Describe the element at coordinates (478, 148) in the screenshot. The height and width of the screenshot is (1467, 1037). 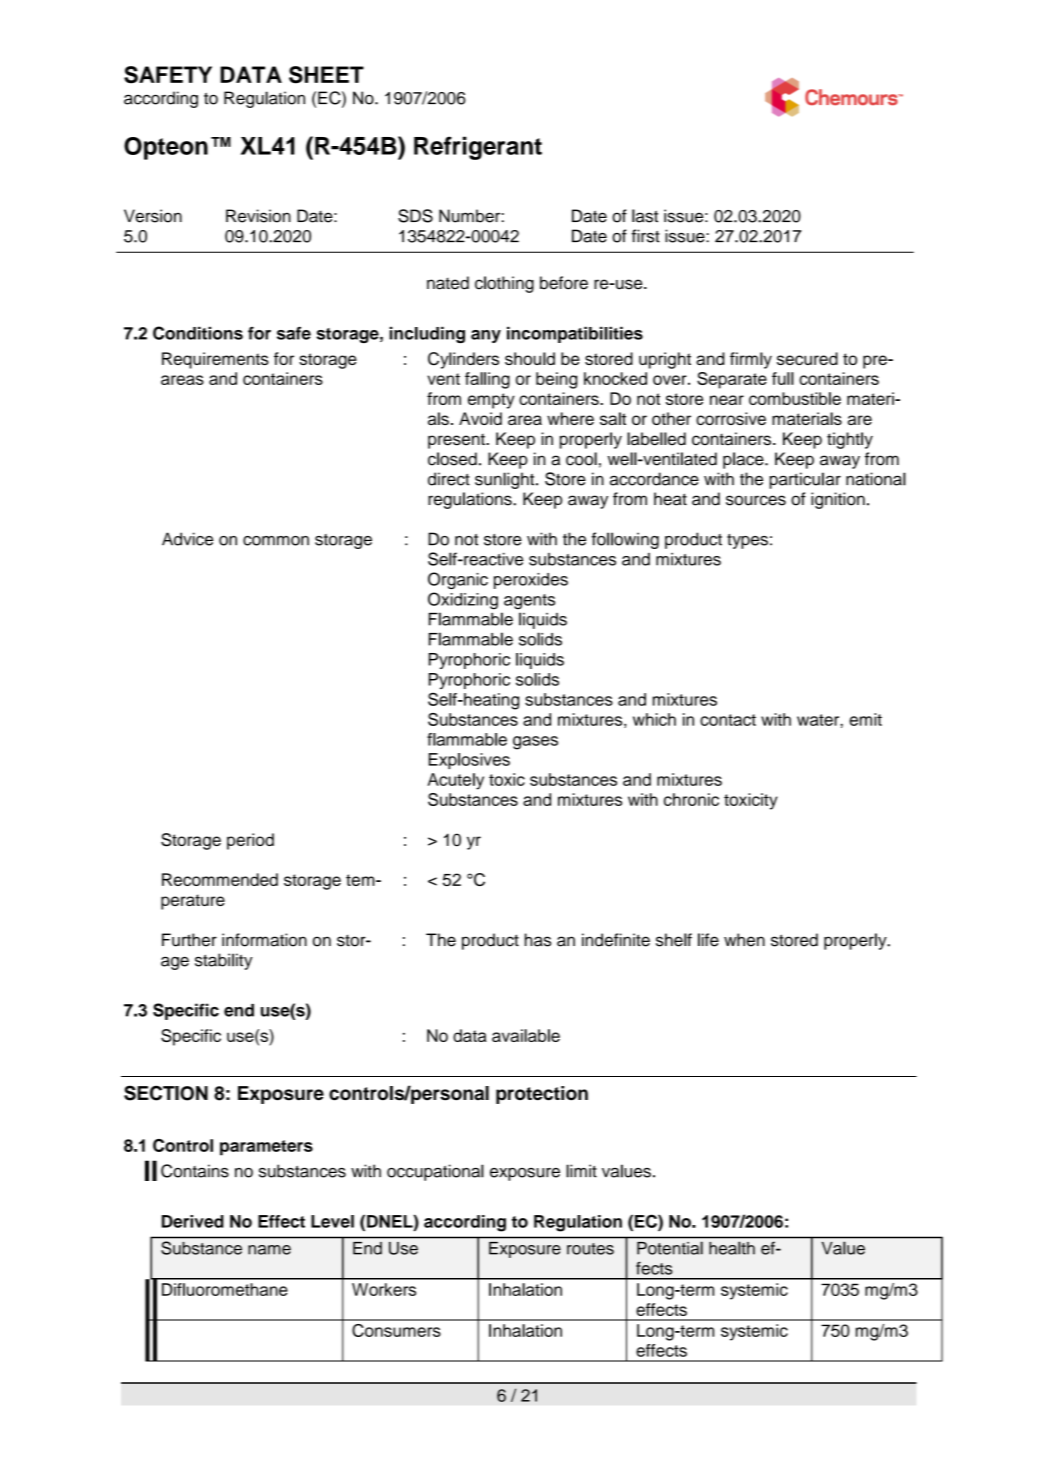
I see `Refrigerant` at that location.
